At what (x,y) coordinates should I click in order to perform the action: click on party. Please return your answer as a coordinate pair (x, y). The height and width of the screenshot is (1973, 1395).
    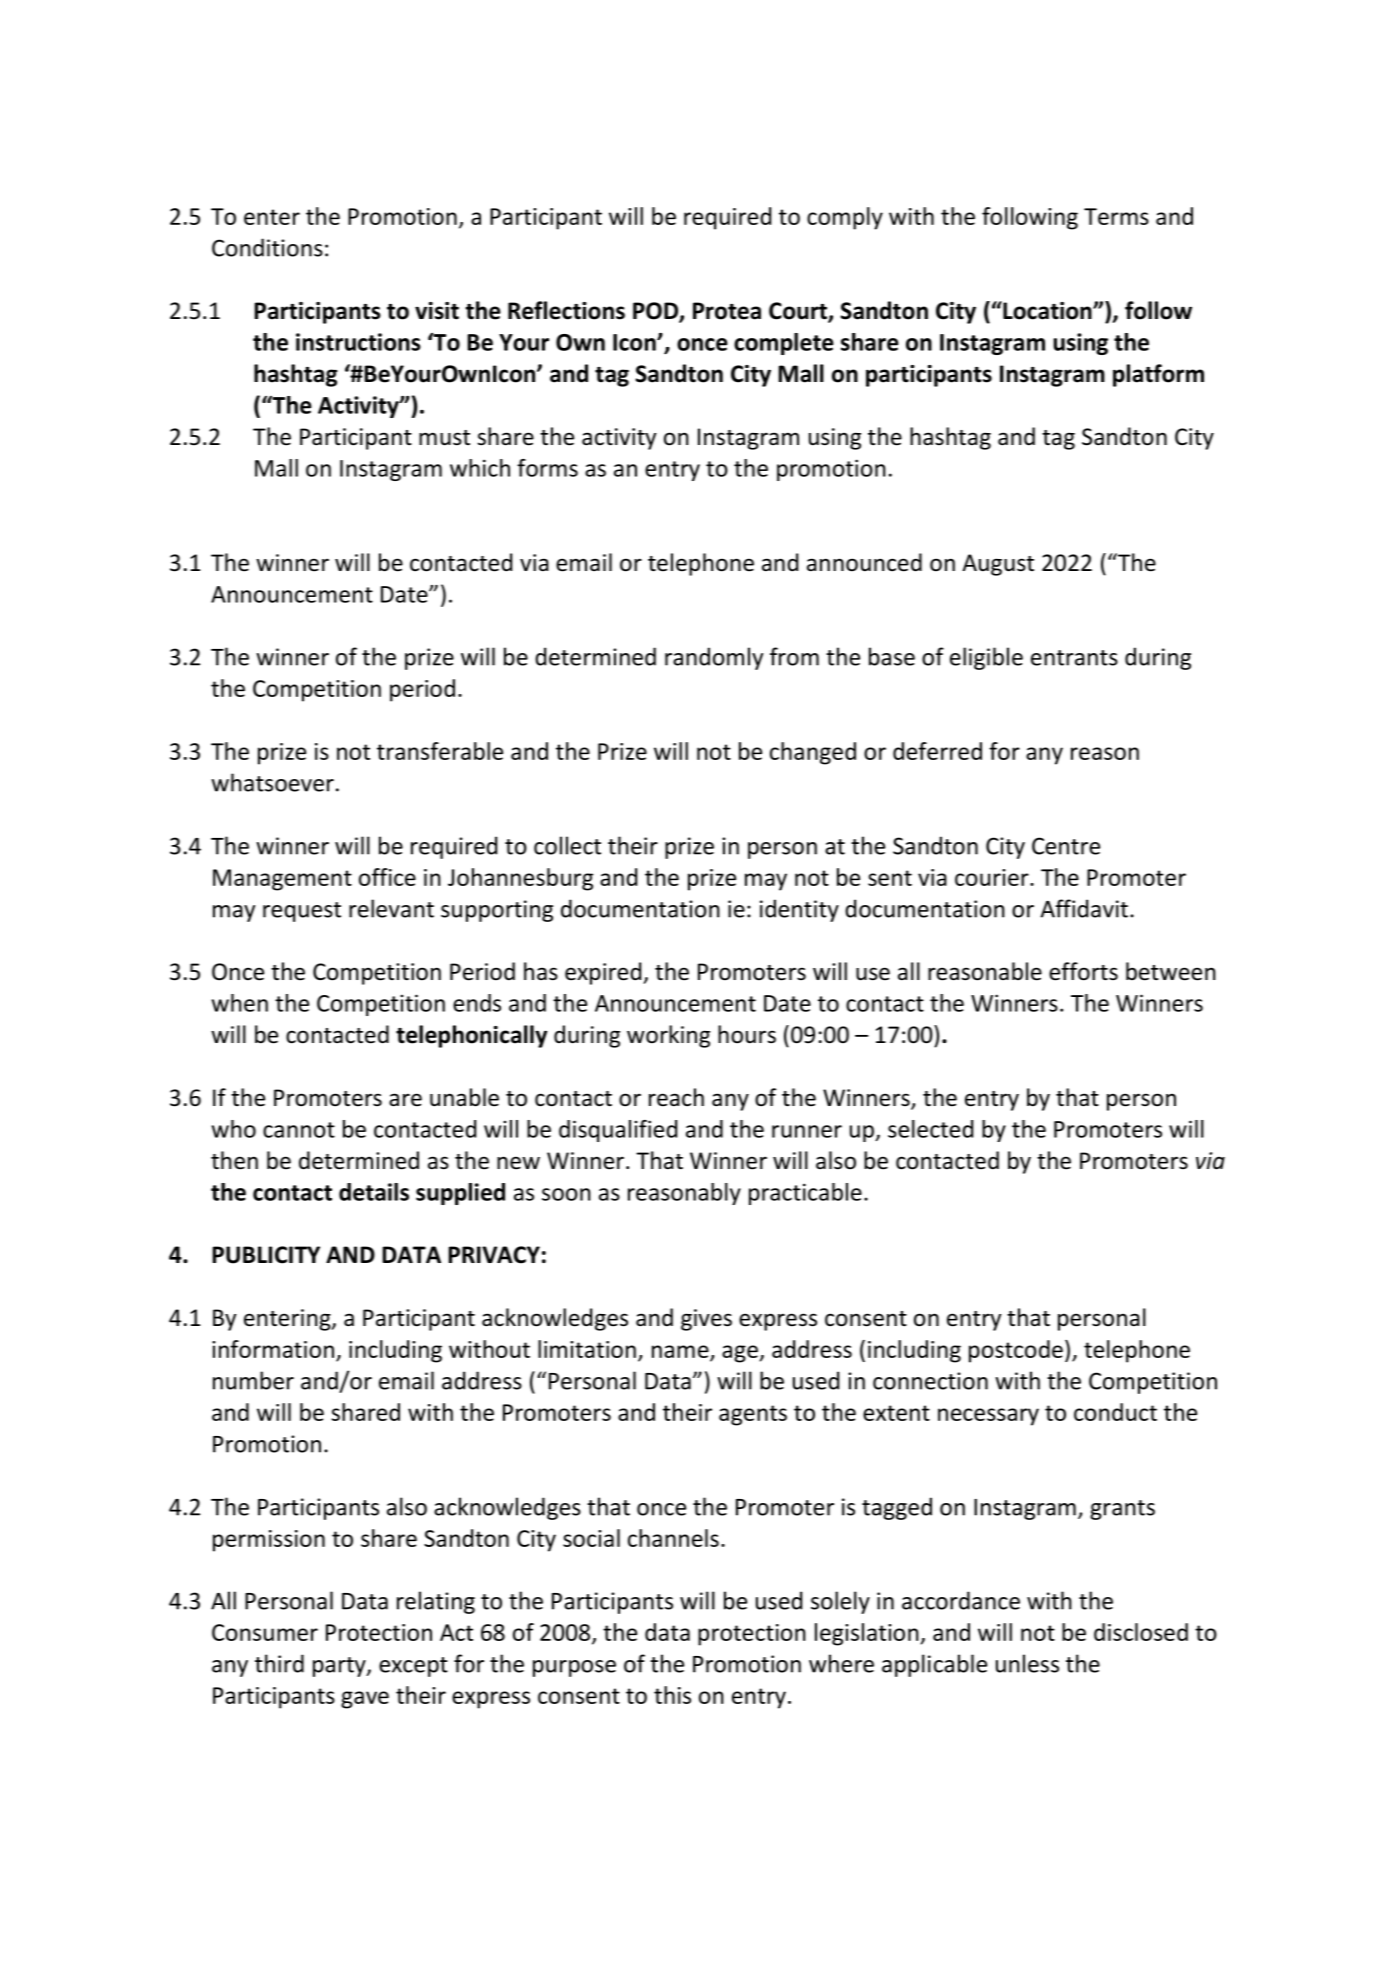
    Looking at the image, I should click on (340, 1667).
